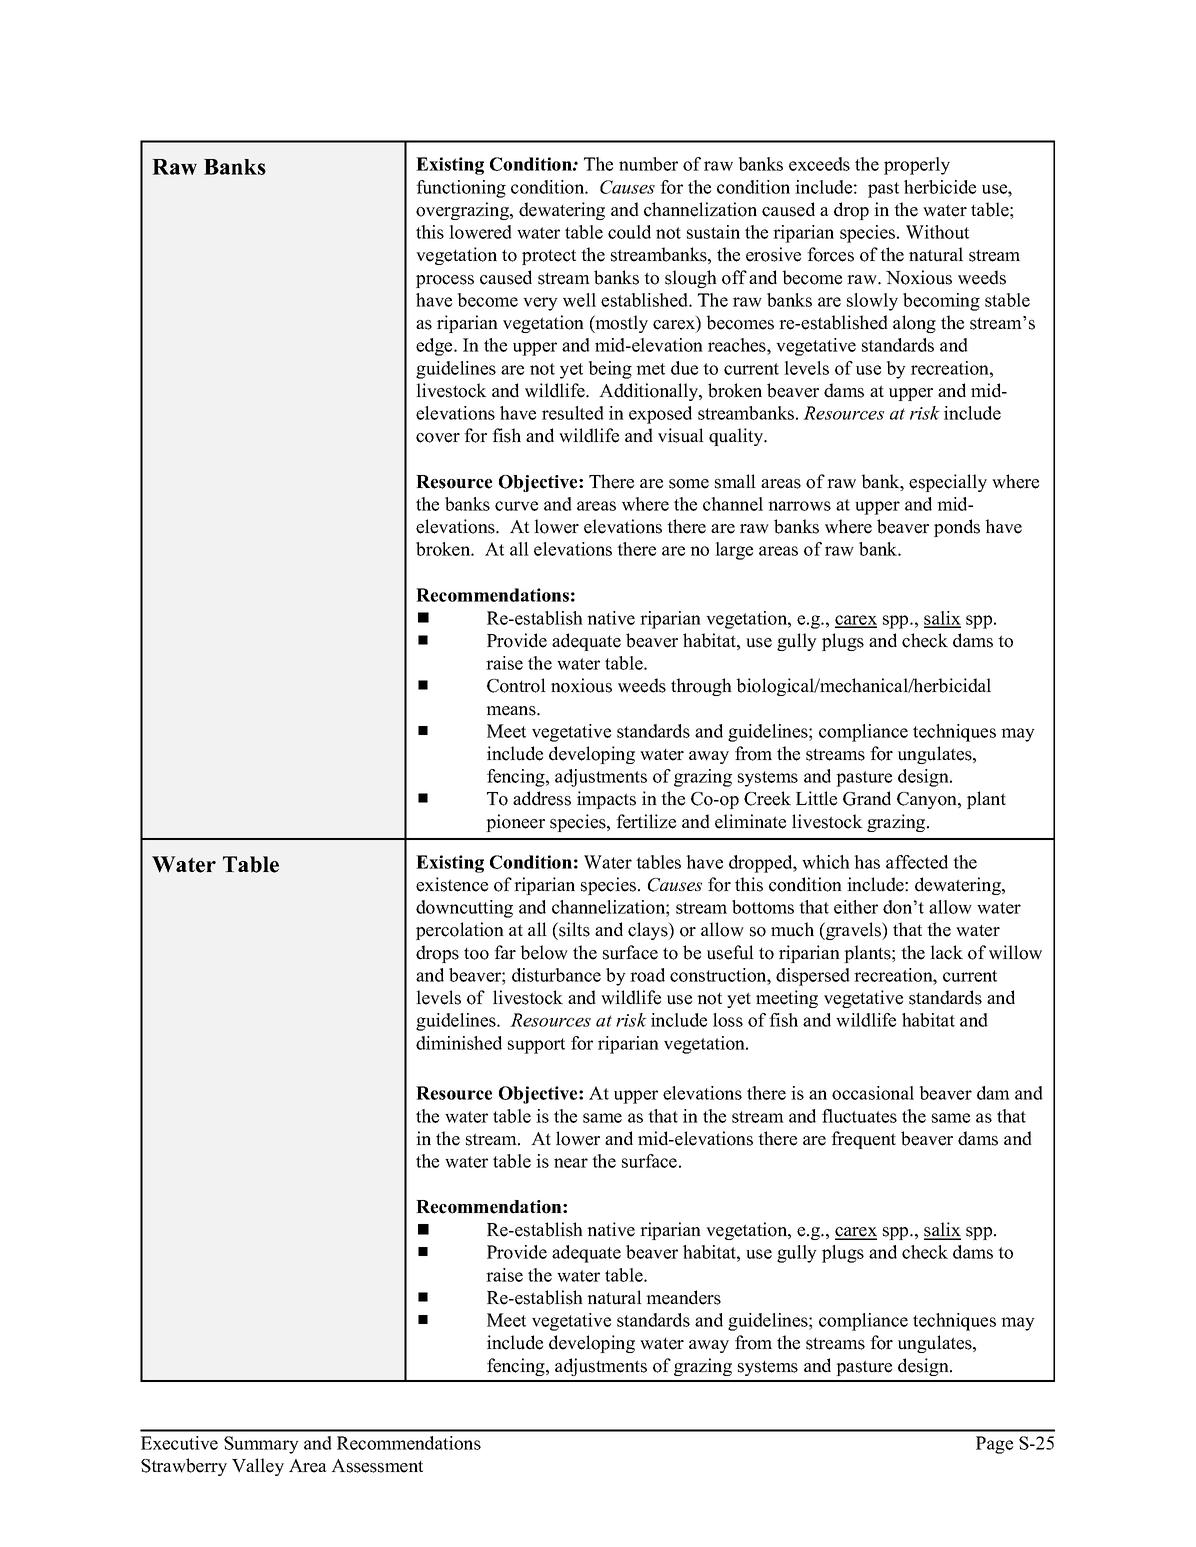 The height and width of the screenshot is (1547, 1196). Describe the element at coordinates (459, 1043) in the screenshot. I see `diminished` at that location.
